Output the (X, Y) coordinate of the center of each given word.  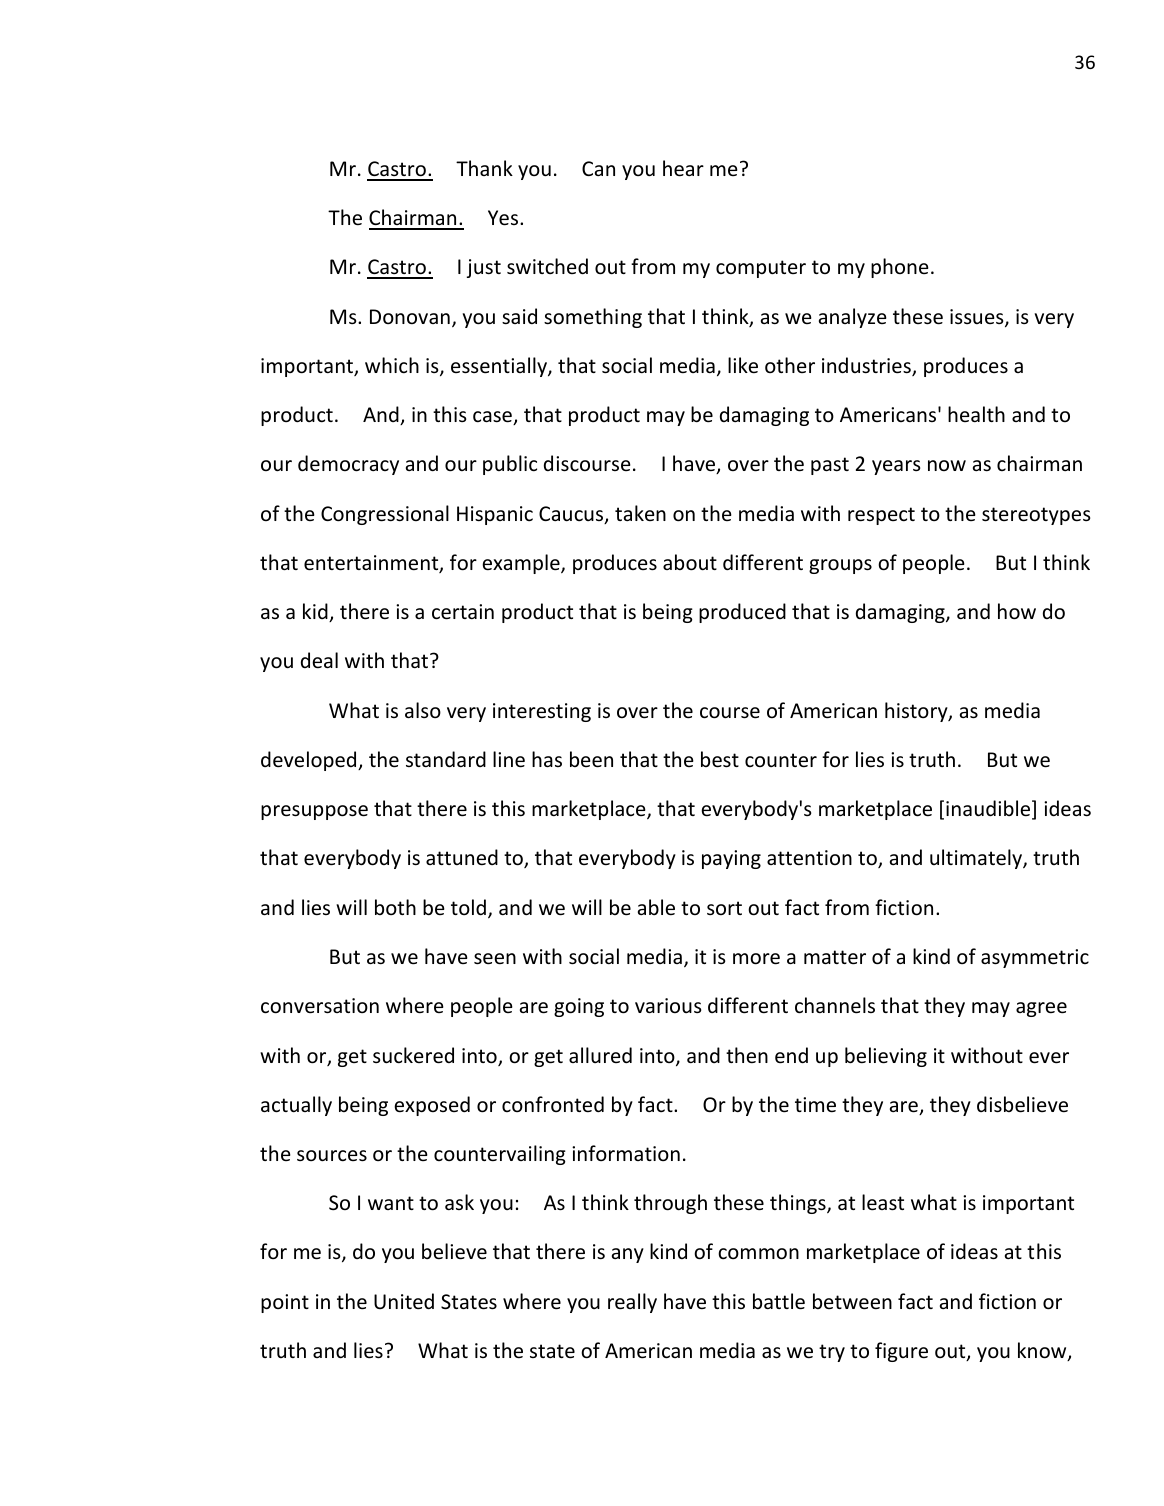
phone (900, 268)
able (656, 907)
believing (886, 1057)
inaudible (989, 809)
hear (683, 168)
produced (742, 613)
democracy (348, 465)
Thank (484, 168)
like (743, 365)
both (395, 907)
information (626, 1153)
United (404, 1301)
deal (319, 660)
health (976, 414)
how (1017, 611)
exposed (432, 1106)
